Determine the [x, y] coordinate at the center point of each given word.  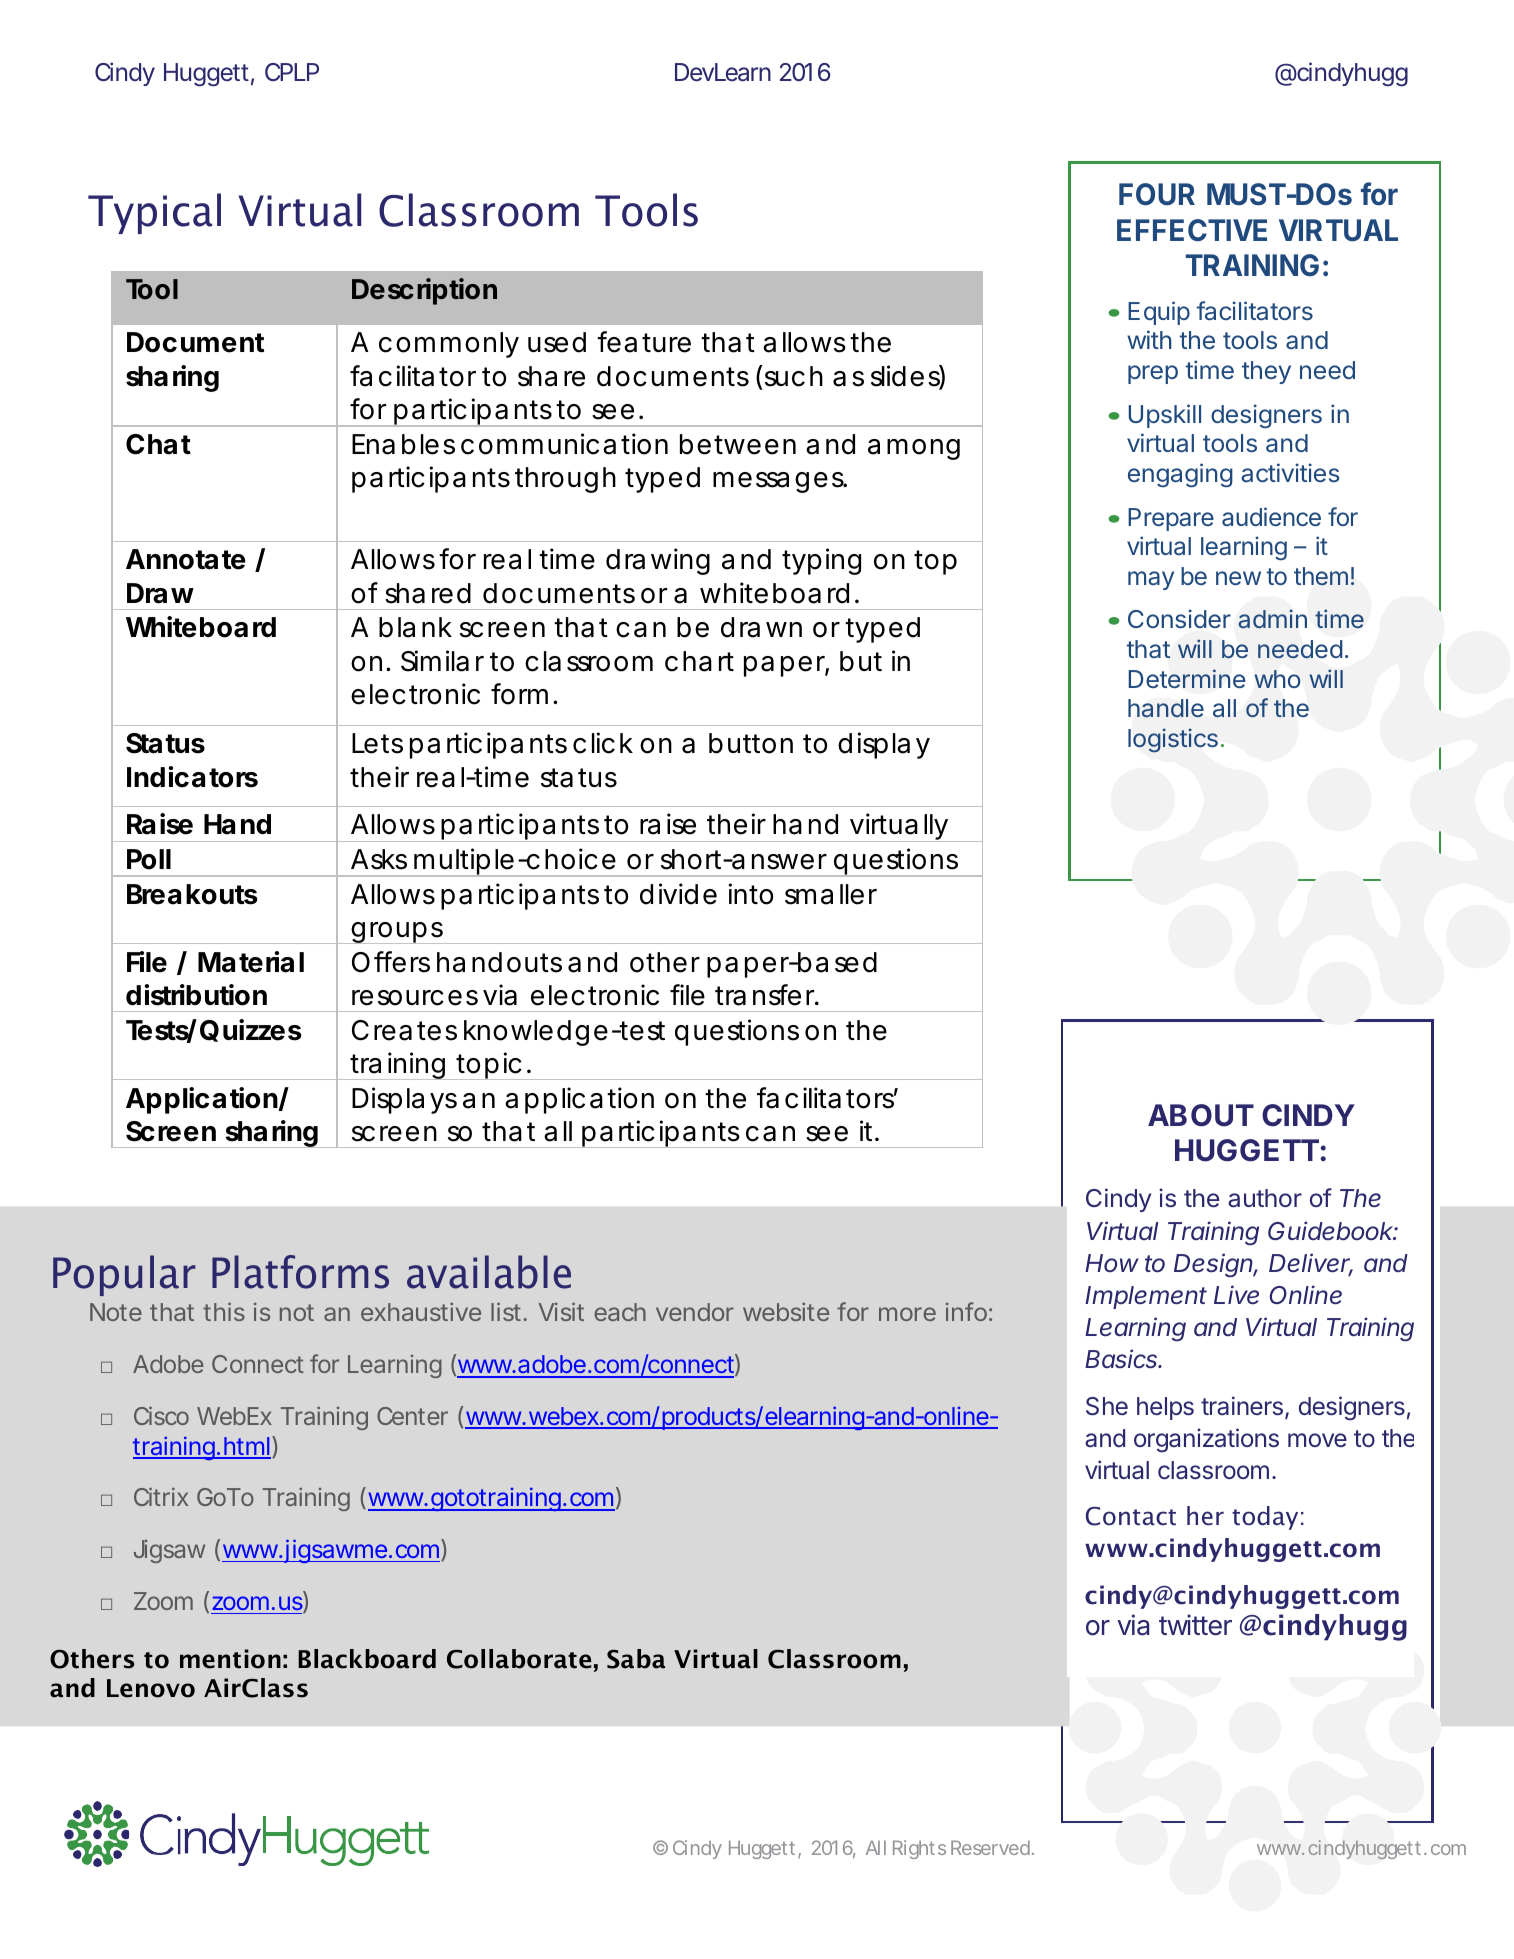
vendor [695, 1312]
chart [699, 661]
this [224, 1311]
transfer [765, 995]
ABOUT [1201, 1115]
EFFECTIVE [1192, 230]
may [1151, 580]
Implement [1146, 1297]
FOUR [1157, 194]
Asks [379, 859]
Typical [154, 213]
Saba [636, 1659]
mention [230, 1659]
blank [415, 627]
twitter [1195, 1625]
